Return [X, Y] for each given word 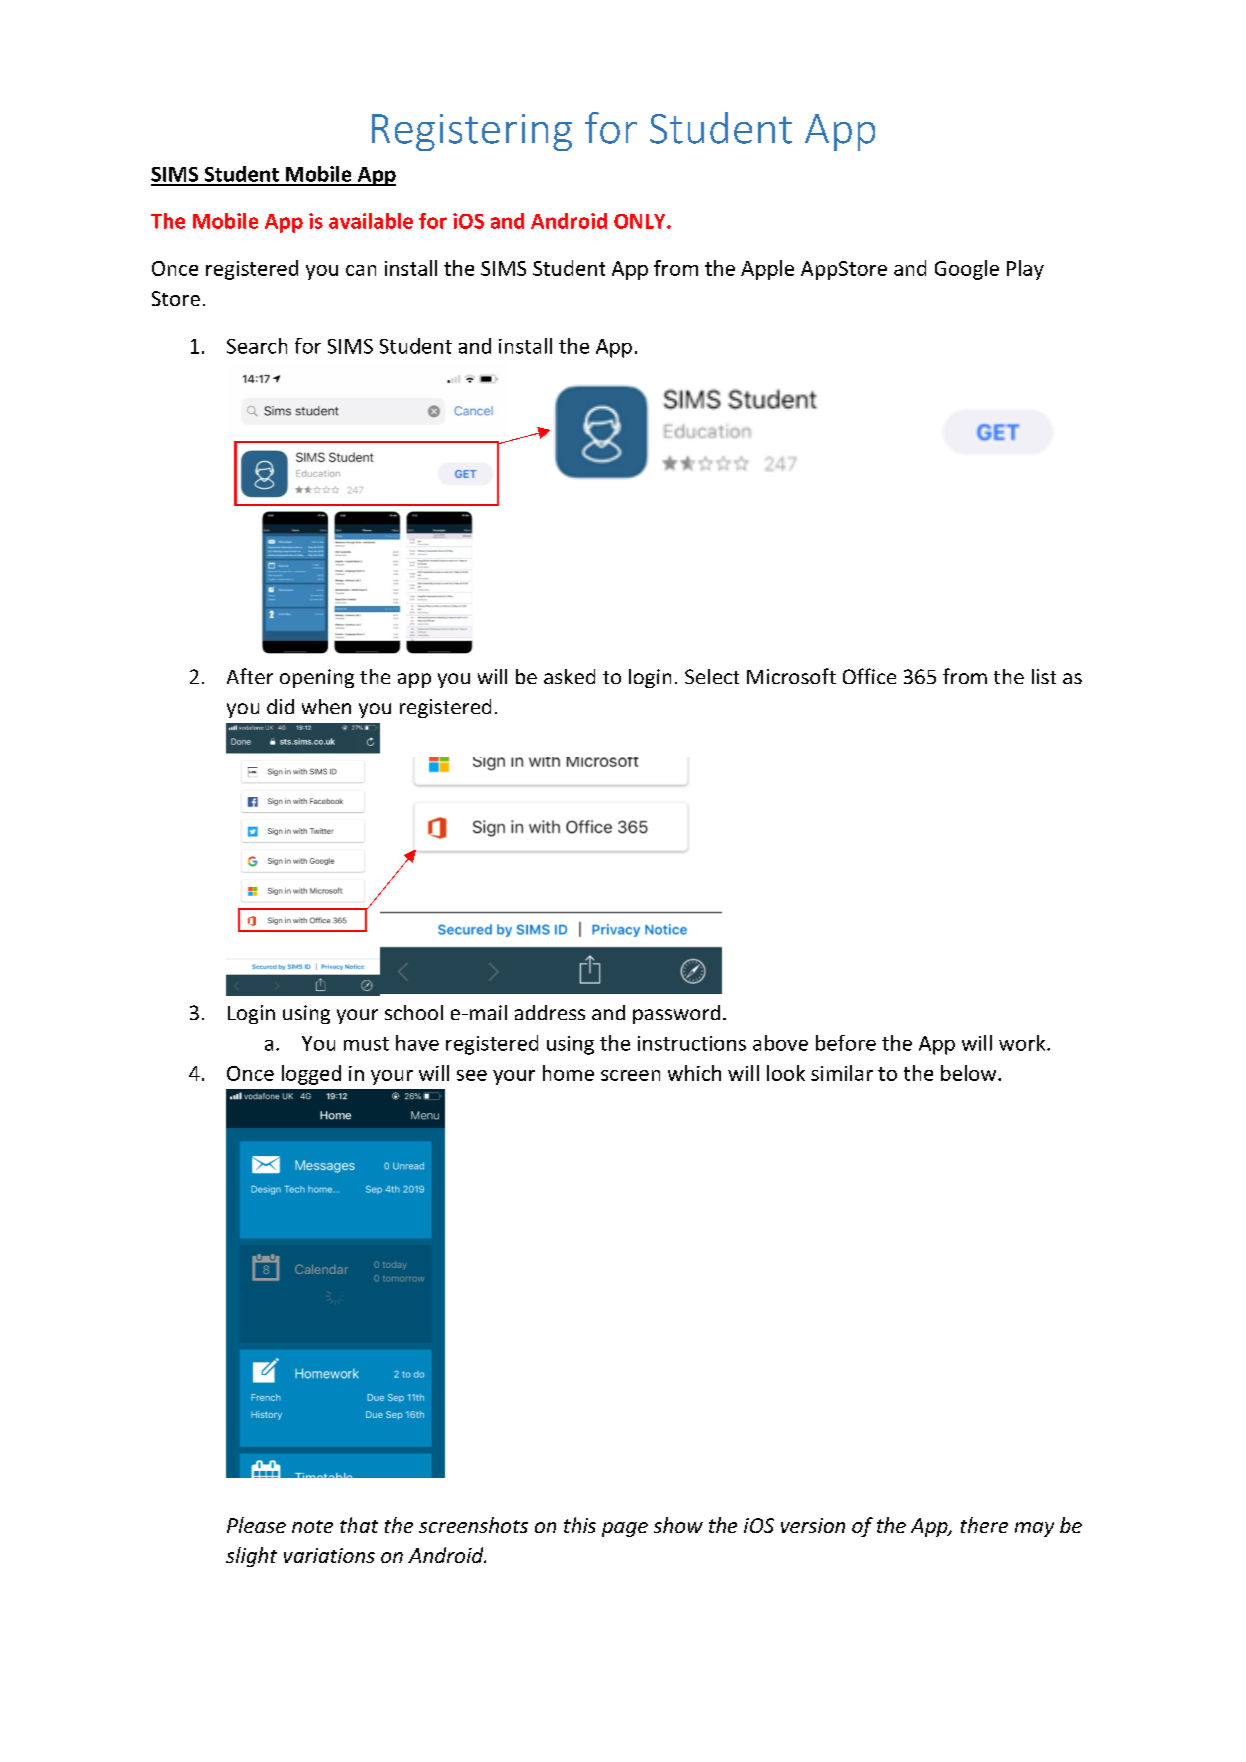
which [694, 1073]
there [984, 1525]
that [359, 1525]
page [625, 1529]
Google [967, 270]
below [970, 1073]
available [371, 221]
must [366, 1044]
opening [317, 678]
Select [712, 676]
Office [869, 676]
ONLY [641, 221]
